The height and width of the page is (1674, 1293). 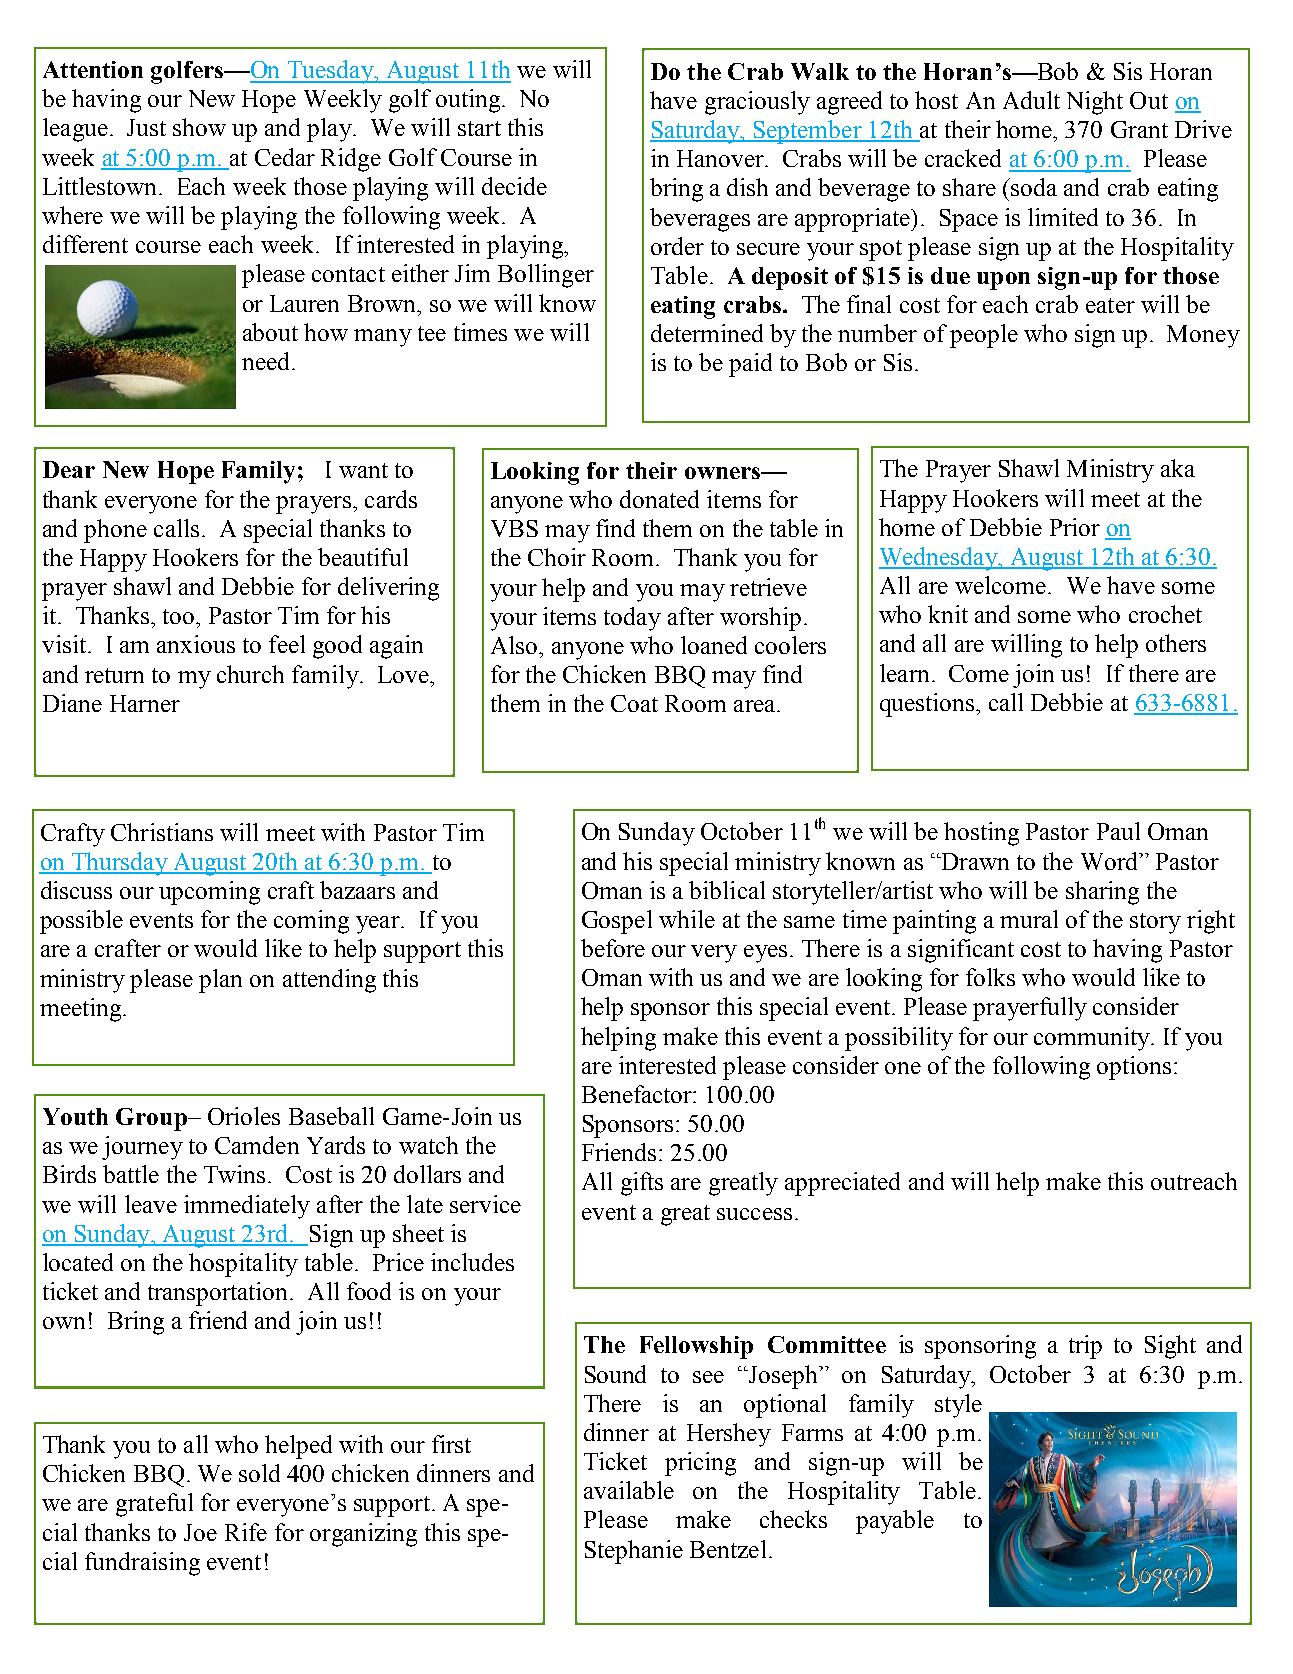 I want to click on Joe, so click(x=200, y=1532).
